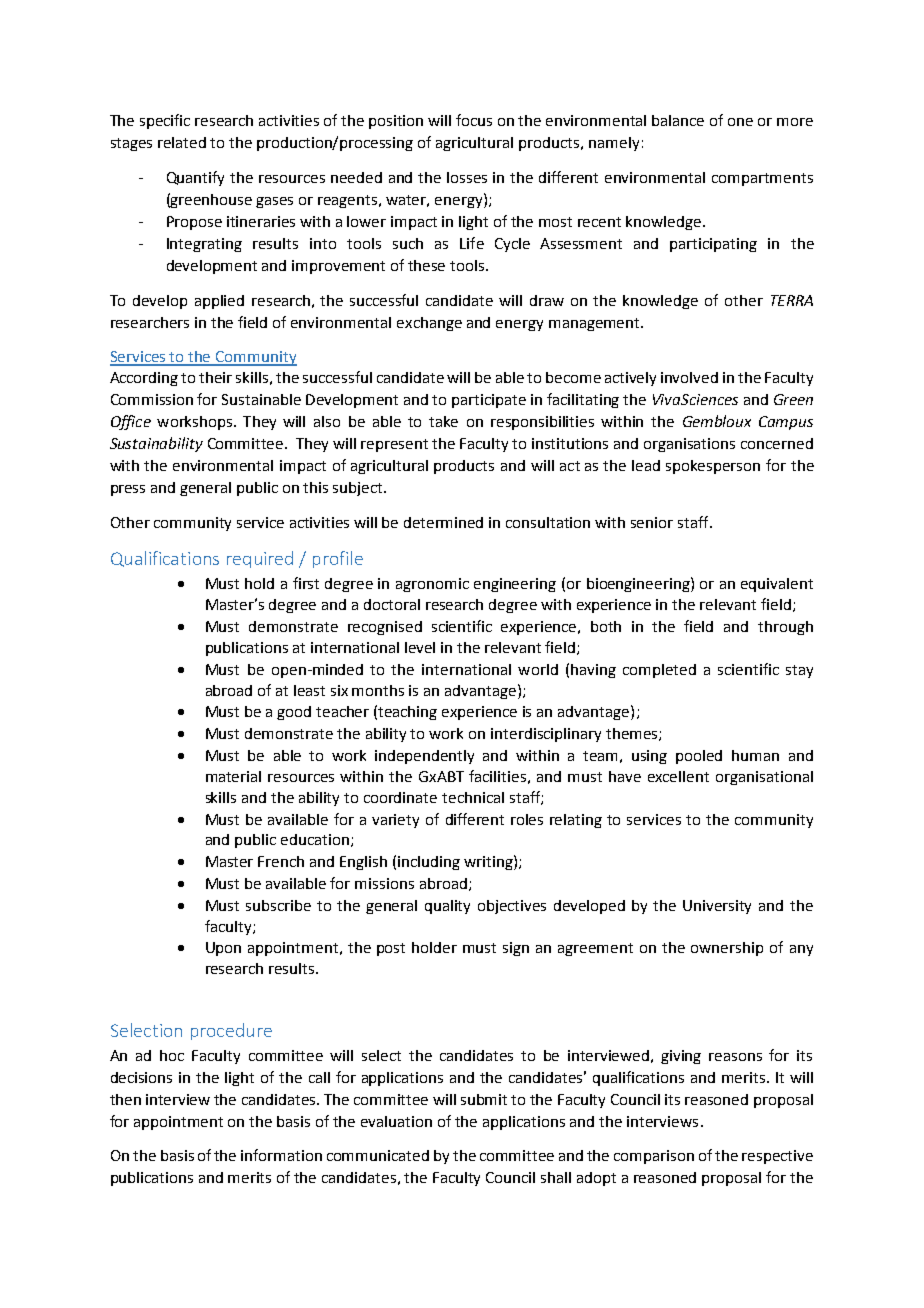 The width and height of the screenshot is (924, 1308). Describe the element at coordinates (215, 377) in the screenshot. I see `their` at that location.
